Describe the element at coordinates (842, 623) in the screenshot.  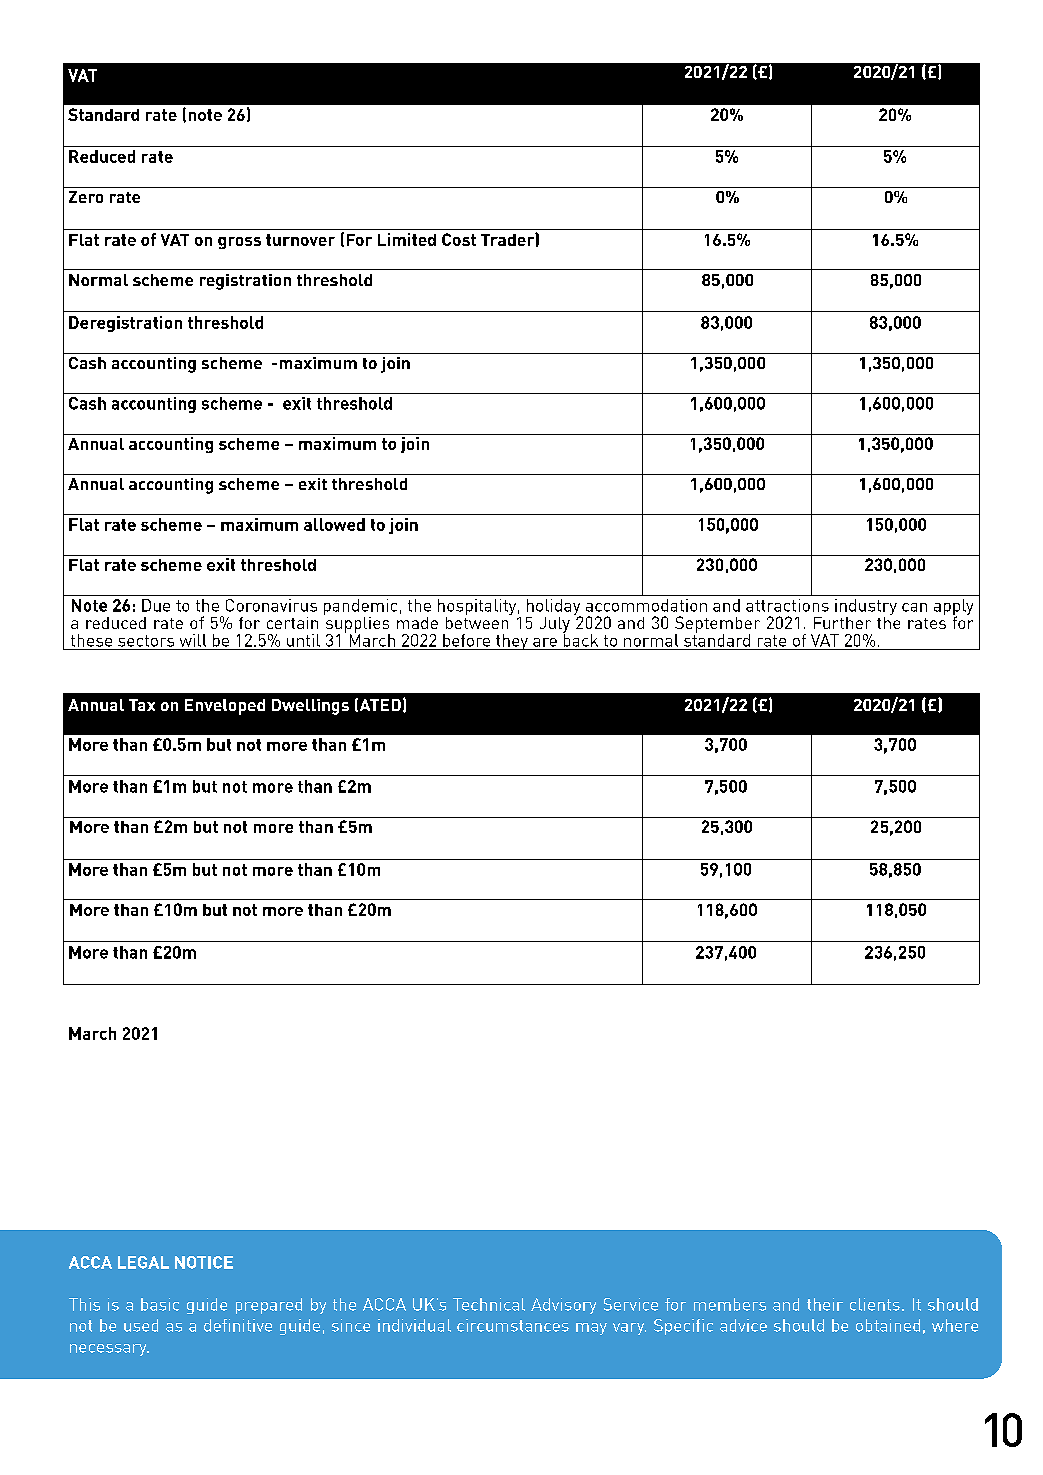
I see `Further` at that location.
